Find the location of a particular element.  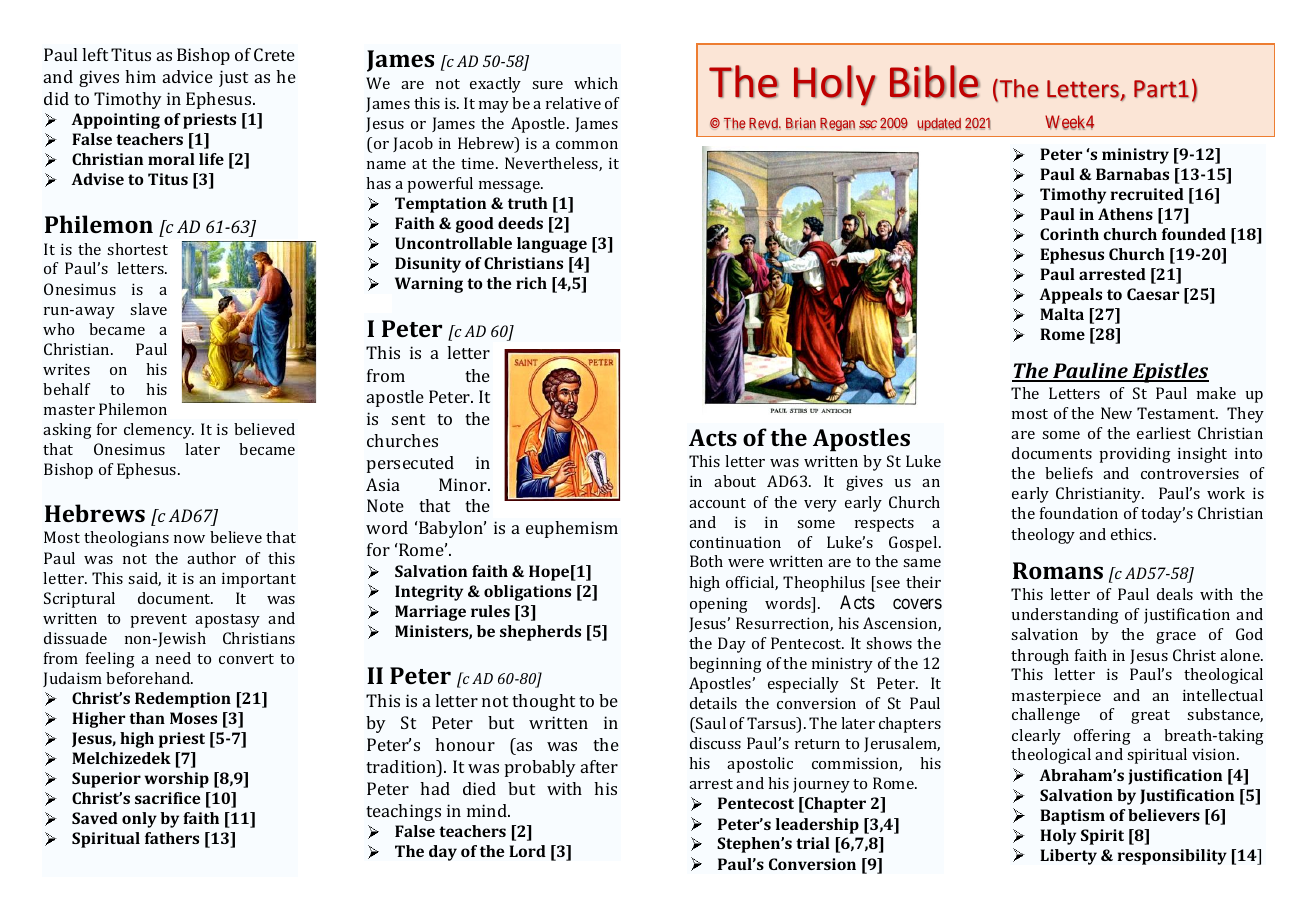

ethics is located at coordinates (1133, 534).
